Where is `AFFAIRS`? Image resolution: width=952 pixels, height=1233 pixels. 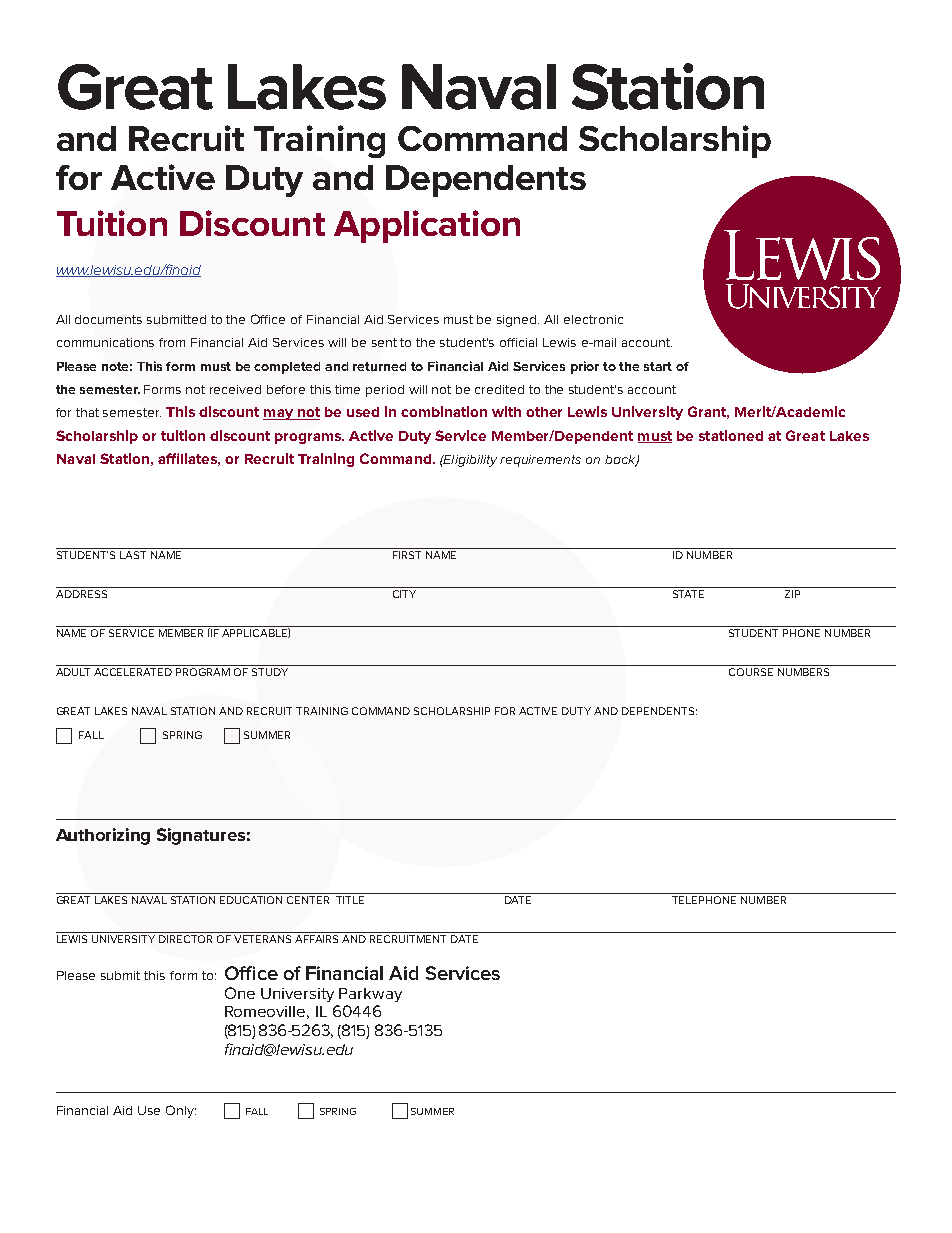
AFFAIRS is located at coordinates (317, 937).
